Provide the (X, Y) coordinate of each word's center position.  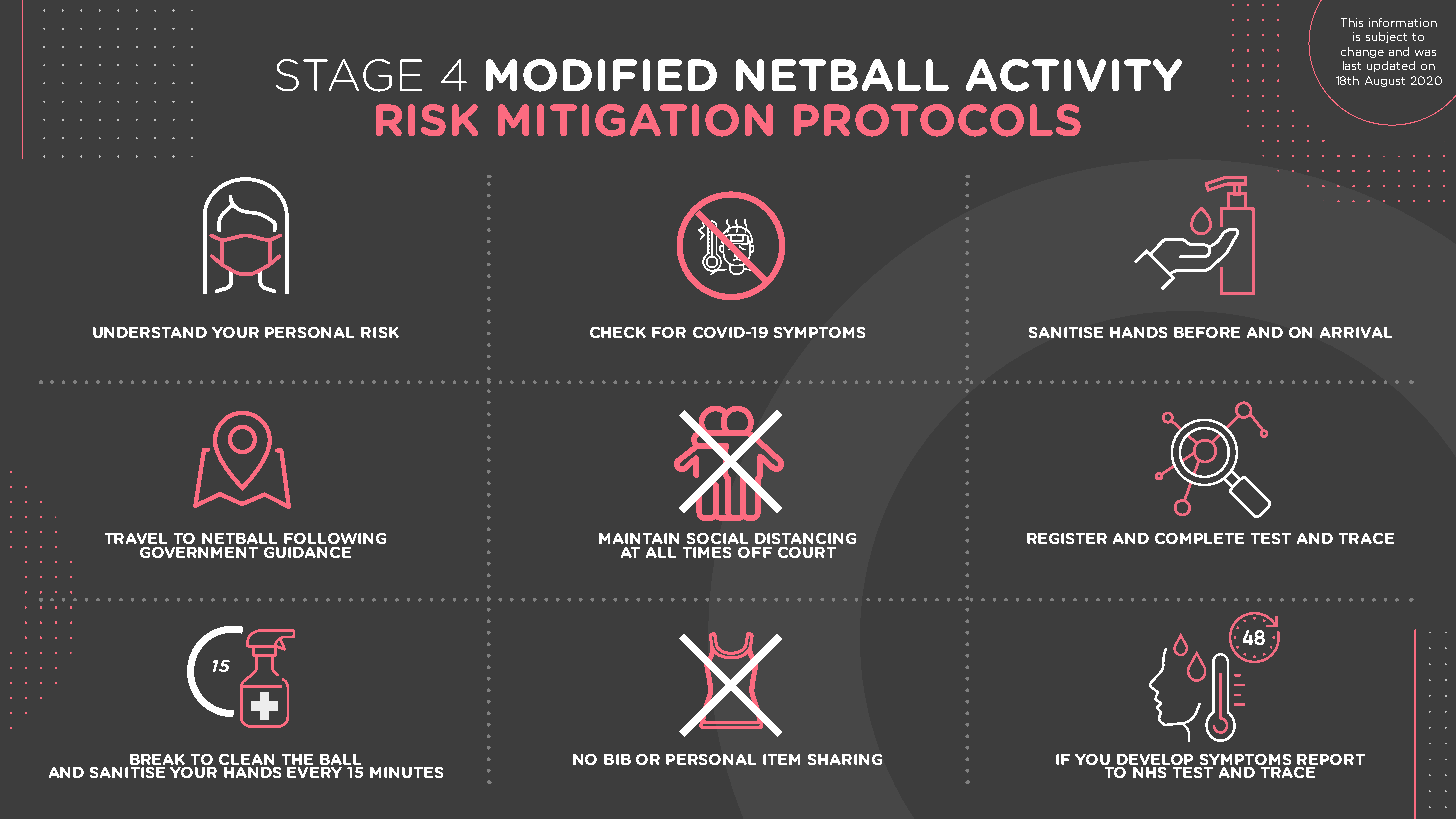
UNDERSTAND (150, 332)
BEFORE (1207, 332)
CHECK (618, 332)
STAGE (349, 75)
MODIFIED (601, 75)
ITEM (781, 759)
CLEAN (246, 759)
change (1362, 52)
